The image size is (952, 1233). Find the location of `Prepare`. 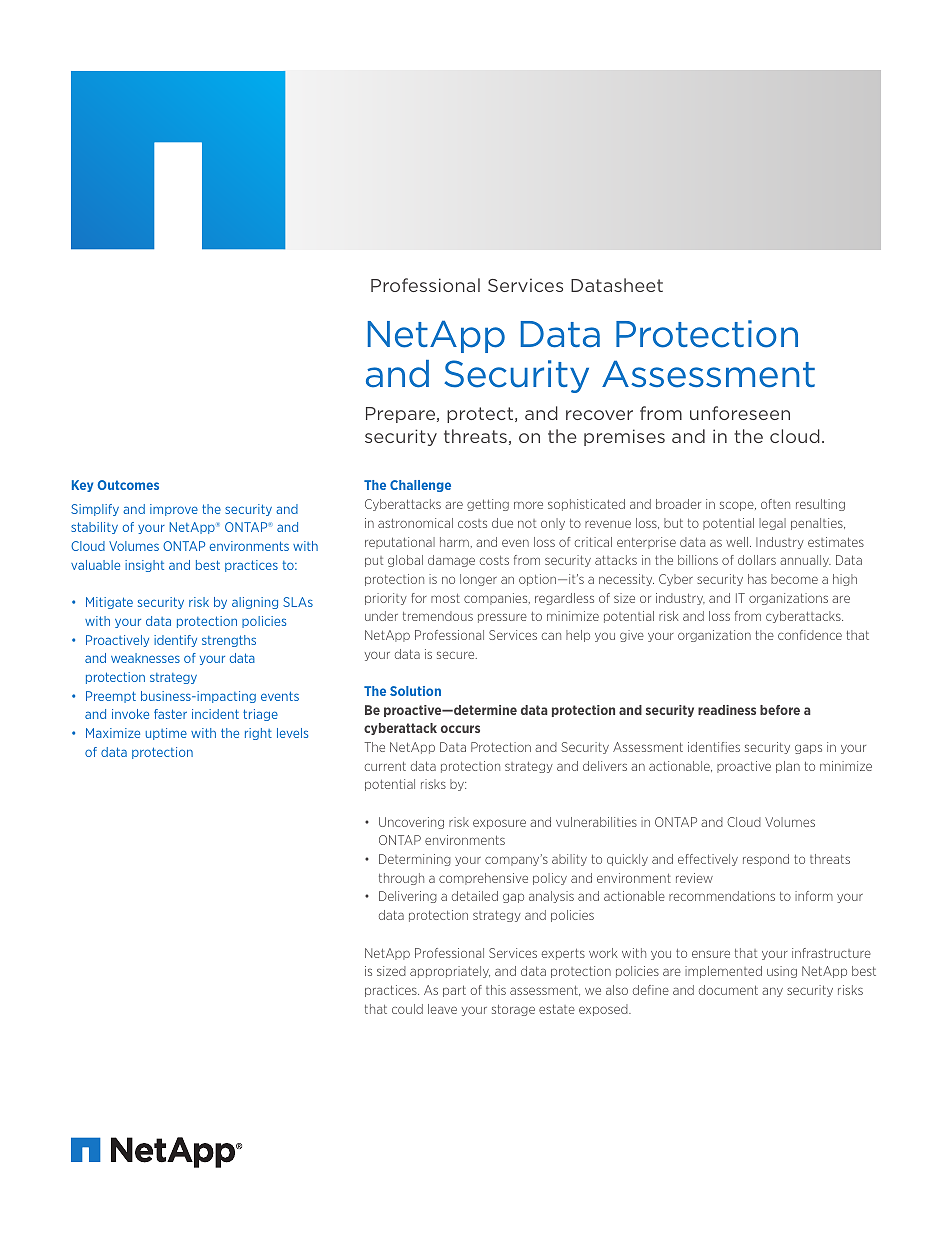

Prepare is located at coordinates (402, 415).
